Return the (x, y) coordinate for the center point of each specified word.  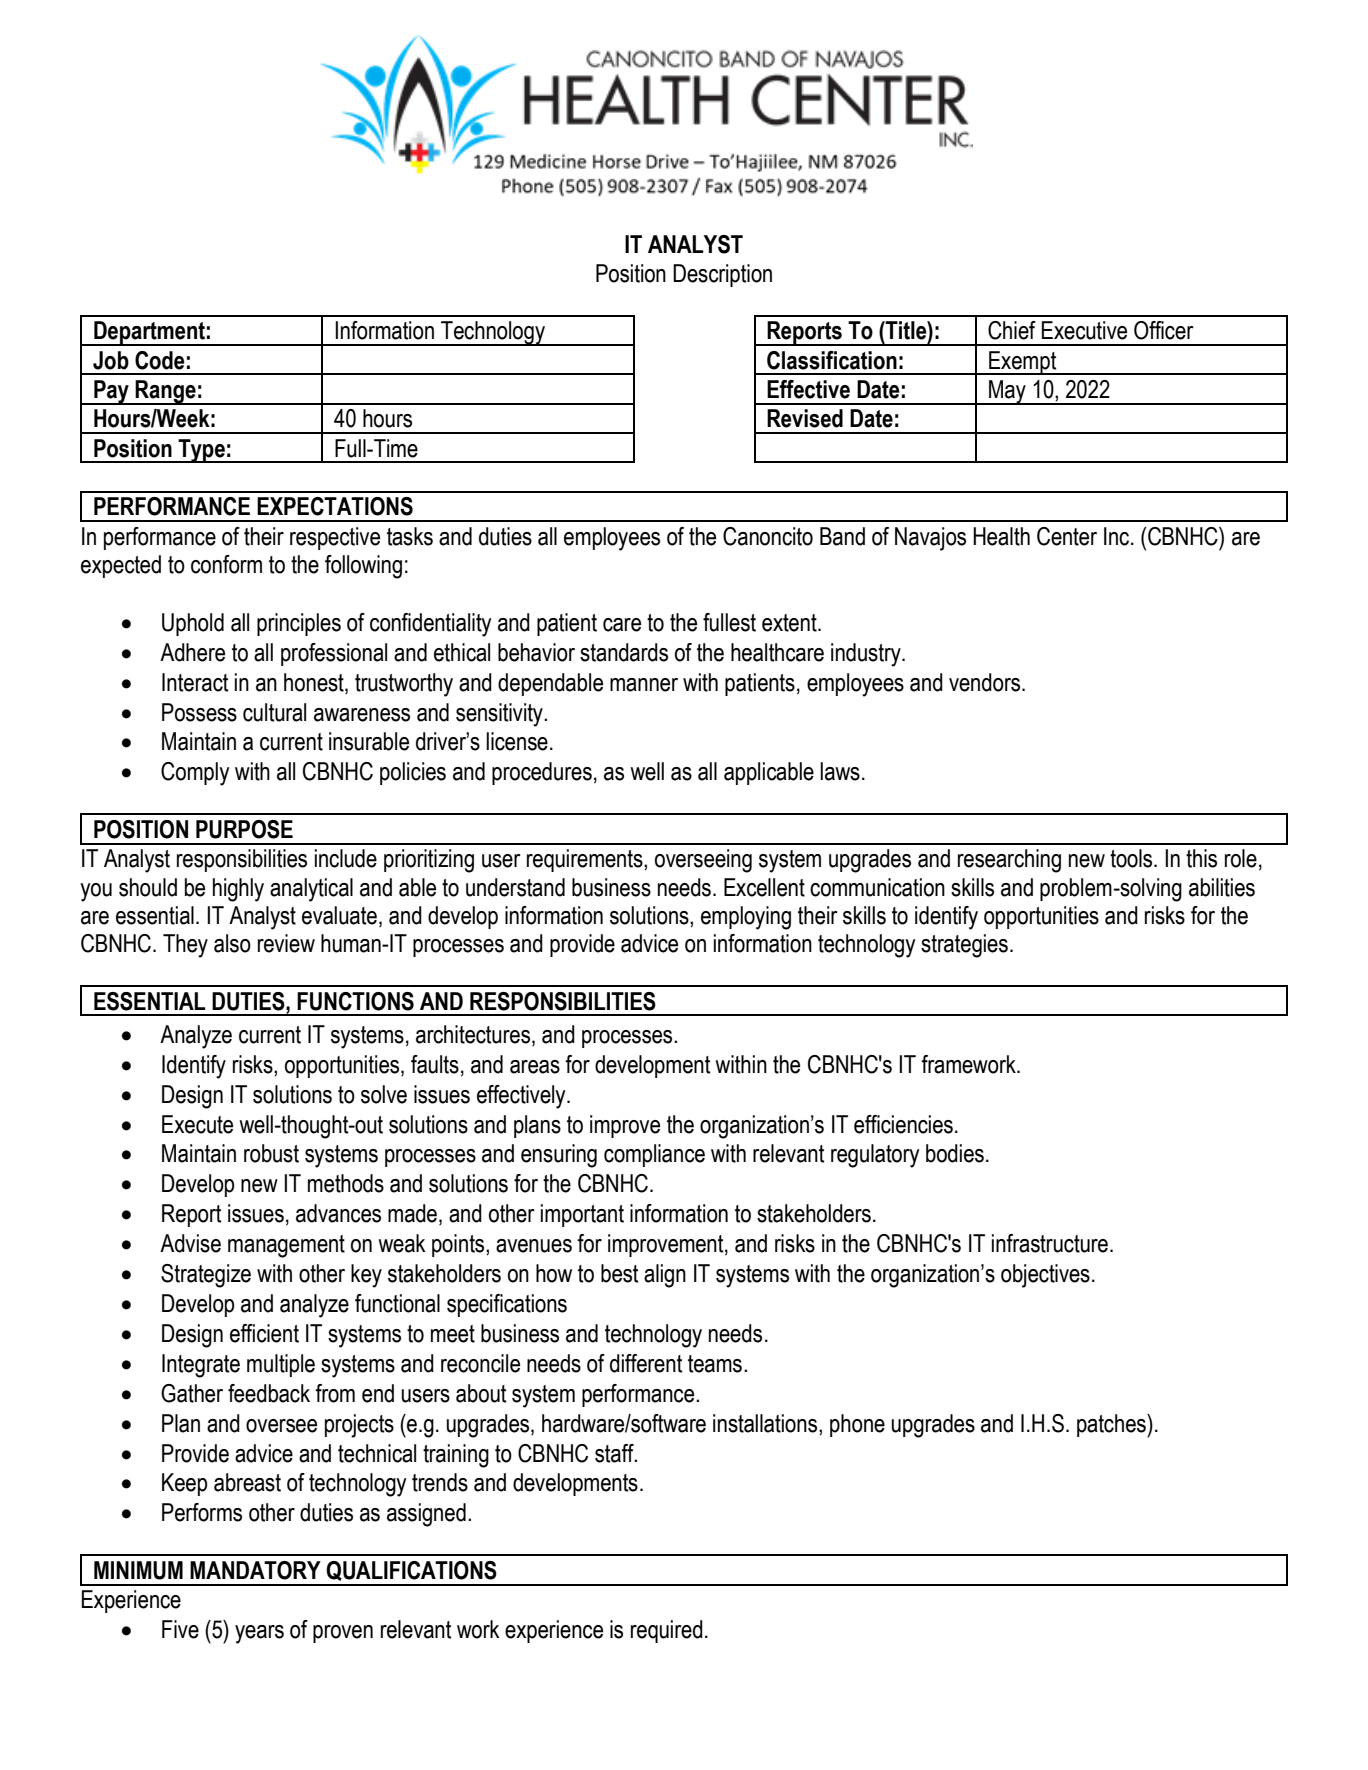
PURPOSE (244, 829)
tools (1132, 858)
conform (226, 564)
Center (1067, 536)
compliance (654, 1155)
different (646, 1363)
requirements (586, 860)
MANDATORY (255, 1570)
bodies (955, 1153)
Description (722, 275)
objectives (1045, 1276)
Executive (1084, 330)
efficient (264, 1333)
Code (160, 360)
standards (624, 652)
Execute (197, 1124)
